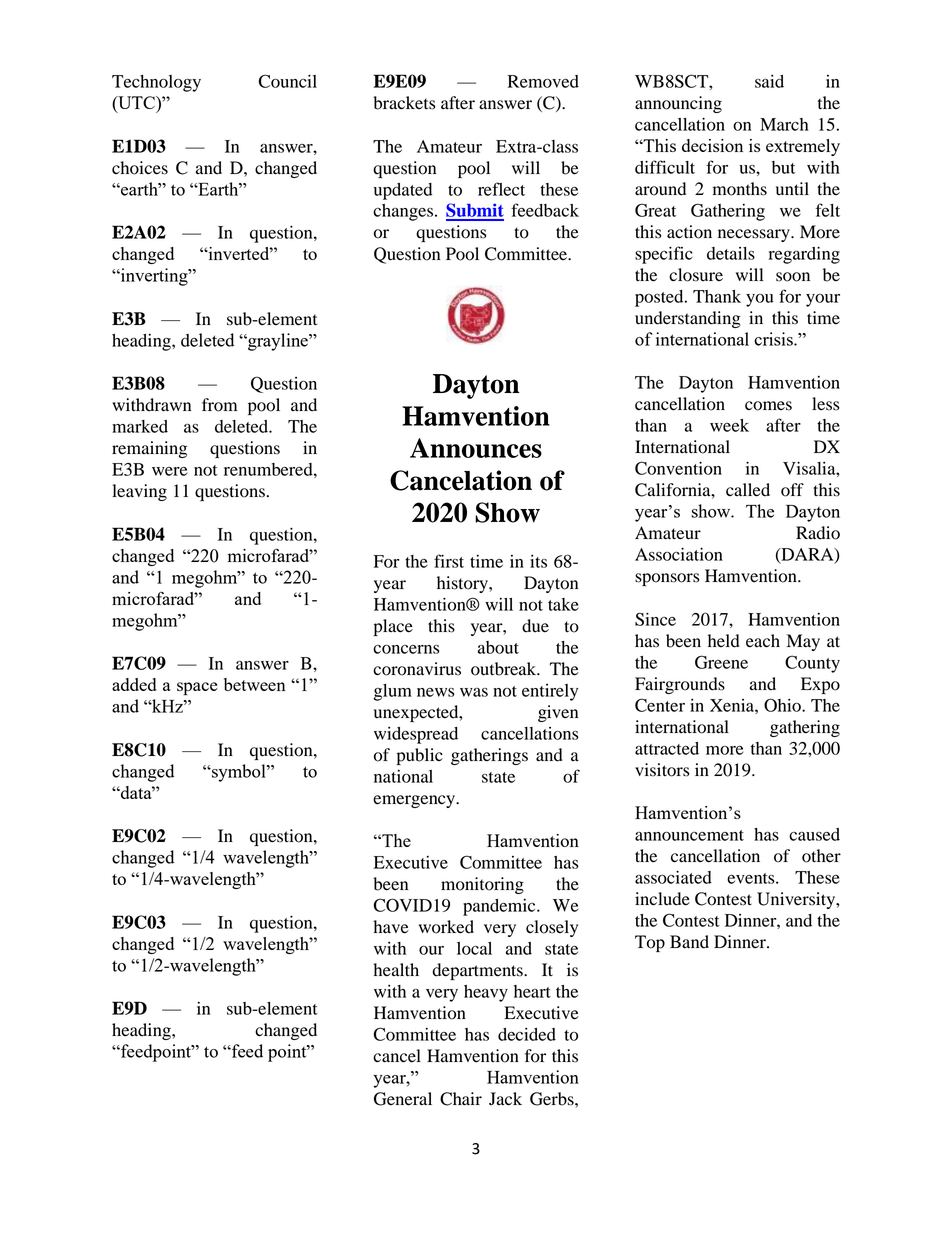 This screenshot has height=1233, width=952. Describe the element at coordinates (689, 942) in the screenshot. I see `Band` at that location.
